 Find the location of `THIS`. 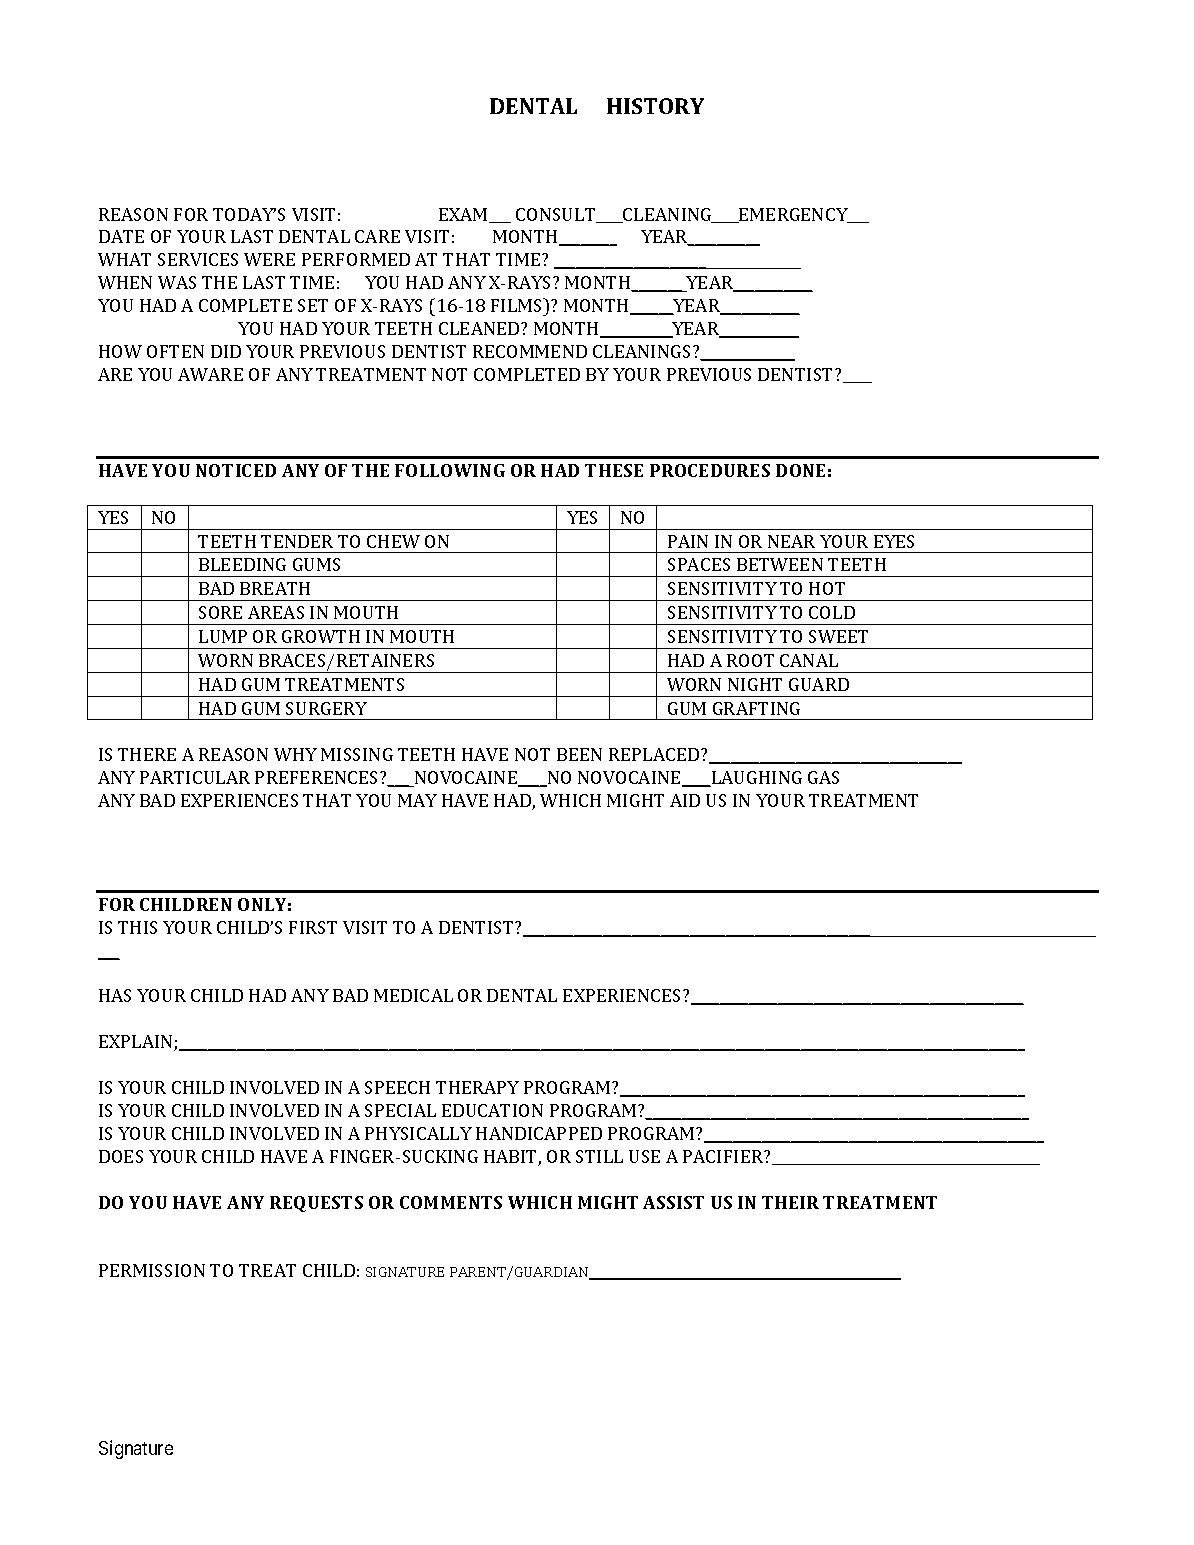

THIS is located at coordinates (137, 927).
